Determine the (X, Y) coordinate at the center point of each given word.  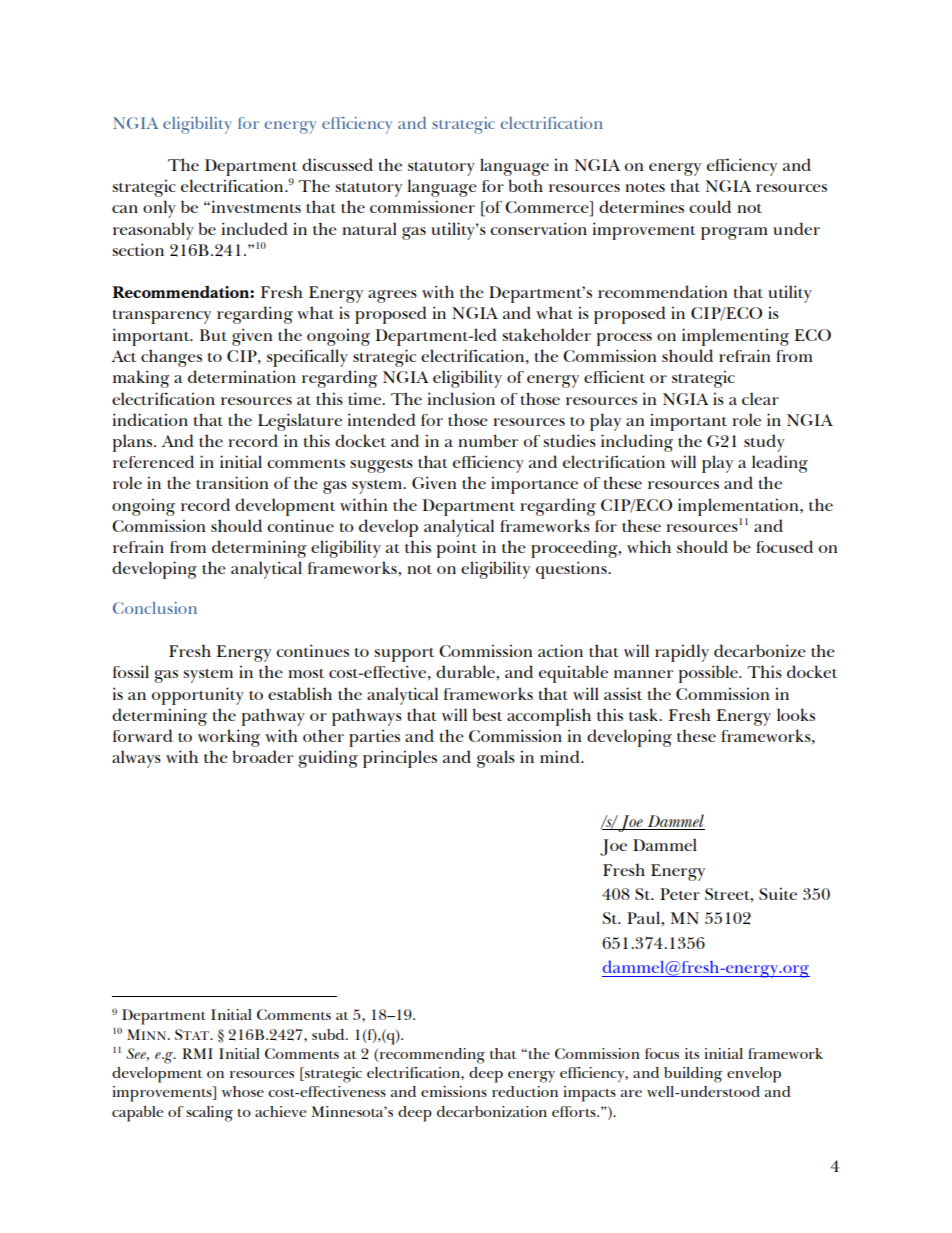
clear (760, 398)
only (159, 209)
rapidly (682, 653)
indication (150, 419)
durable (466, 671)
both (525, 185)
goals (496, 759)
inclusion (461, 398)
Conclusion (155, 608)
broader (262, 756)
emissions (454, 1091)
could (710, 206)
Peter (680, 894)
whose (243, 1091)
